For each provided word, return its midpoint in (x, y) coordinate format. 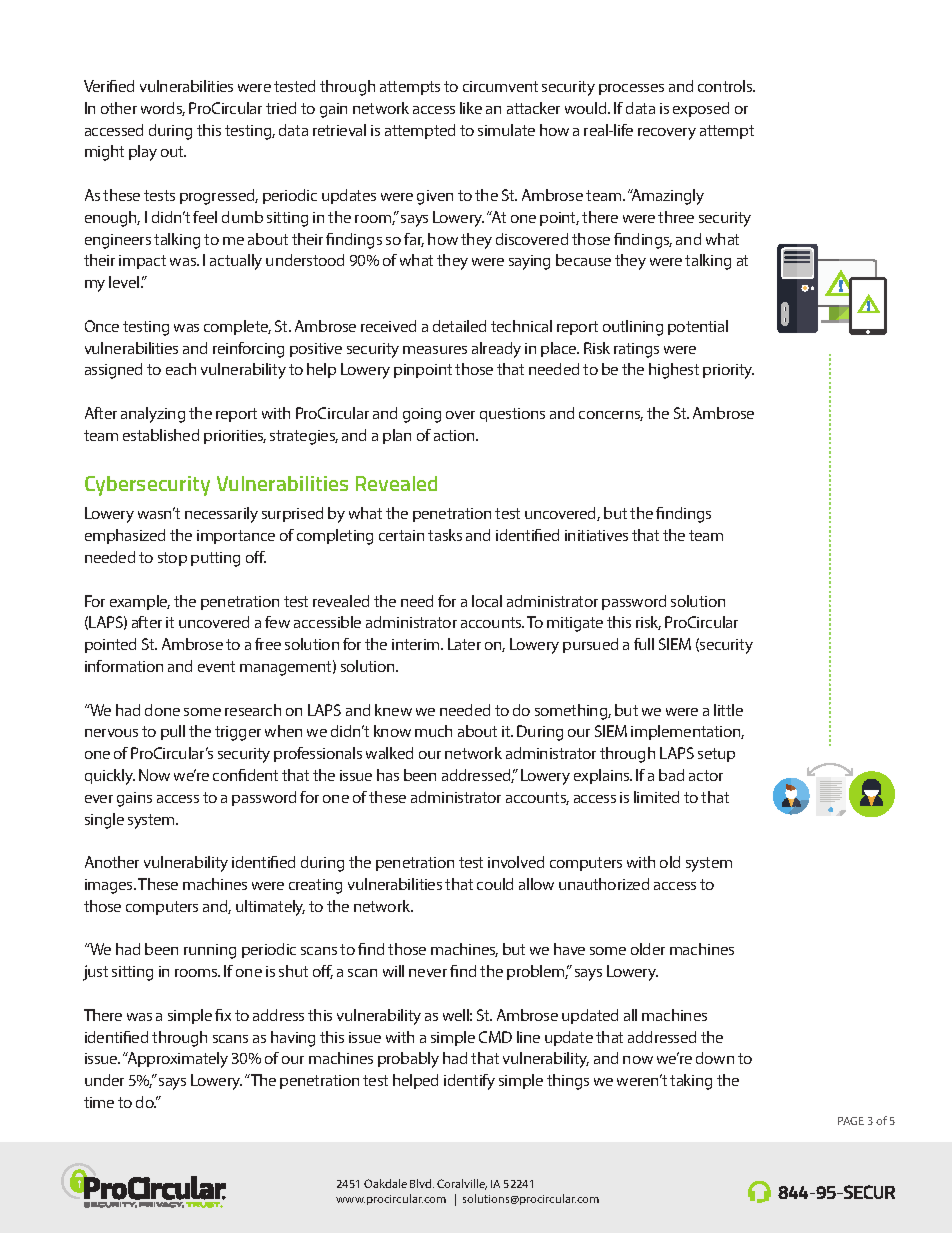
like (471, 108)
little (728, 710)
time (99, 1102)
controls (726, 86)
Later (464, 644)
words (163, 109)
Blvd (422, 1183)
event (216, 666)
